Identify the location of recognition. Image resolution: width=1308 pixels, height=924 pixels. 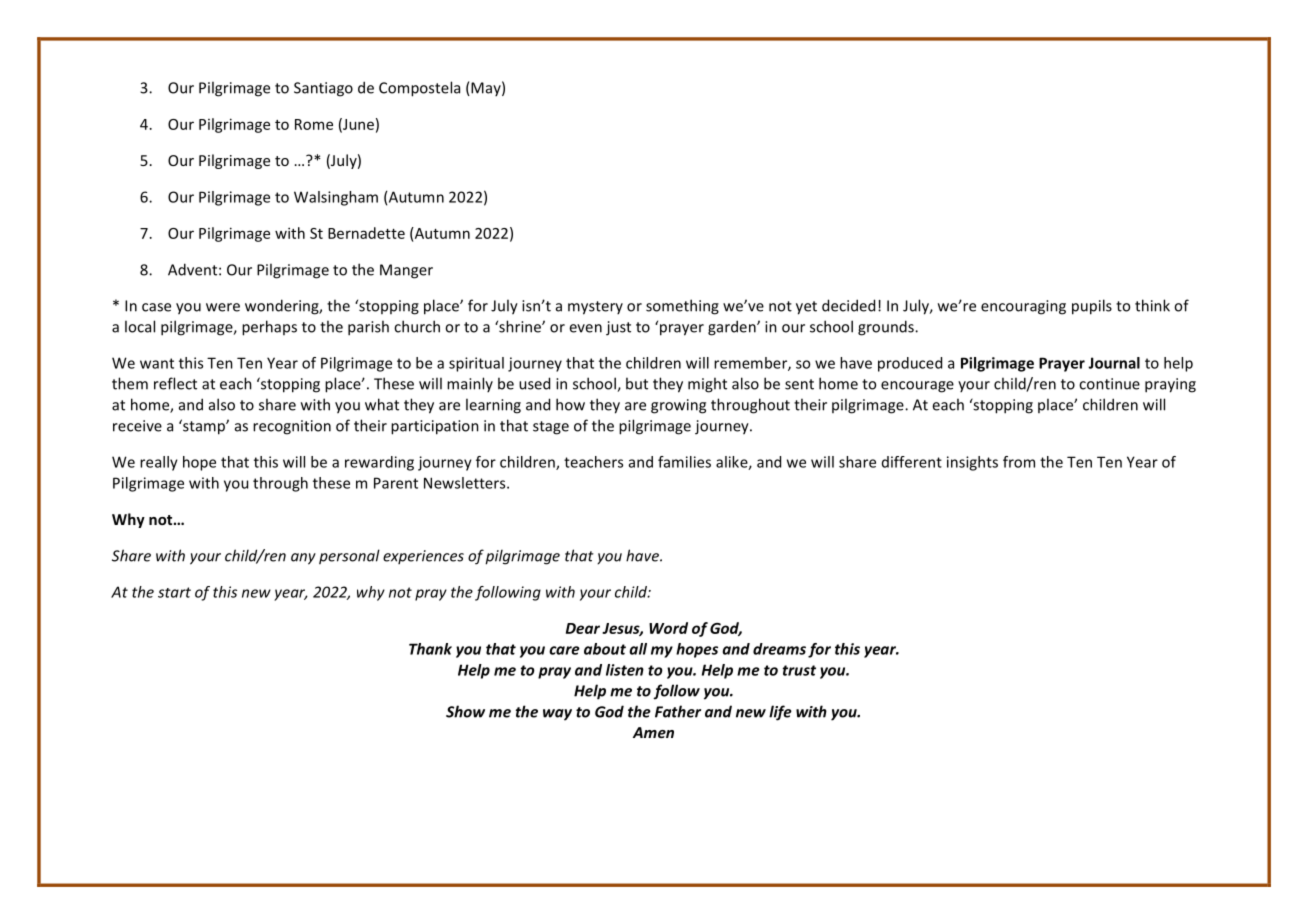
(292, 427).
